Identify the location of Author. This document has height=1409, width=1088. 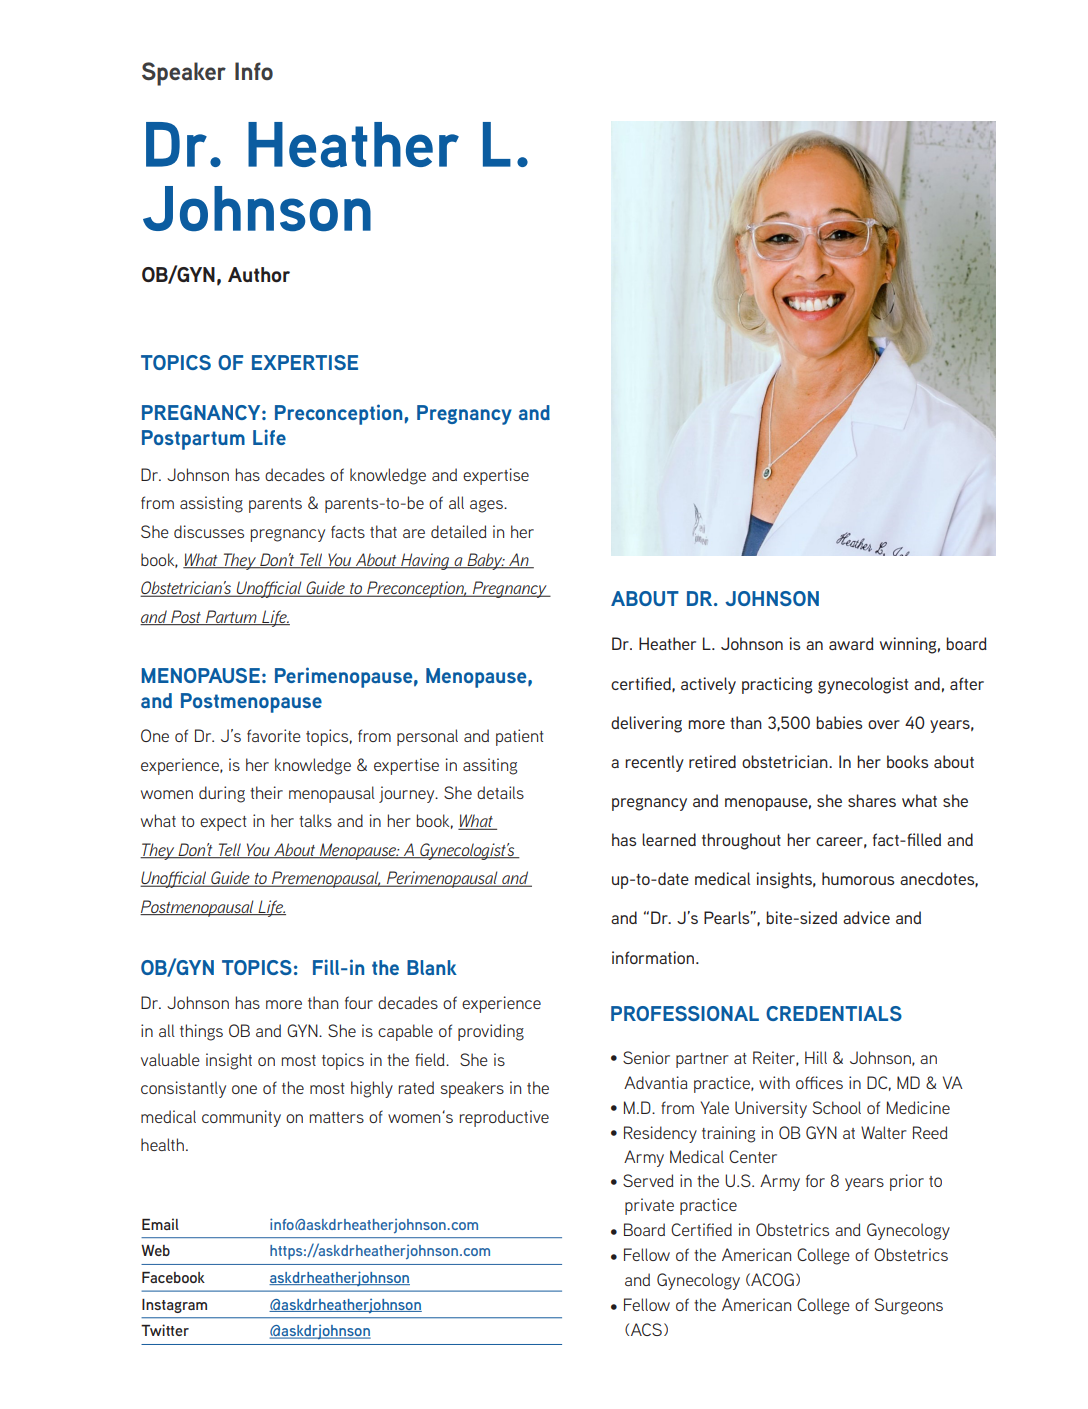
(259, 275).
